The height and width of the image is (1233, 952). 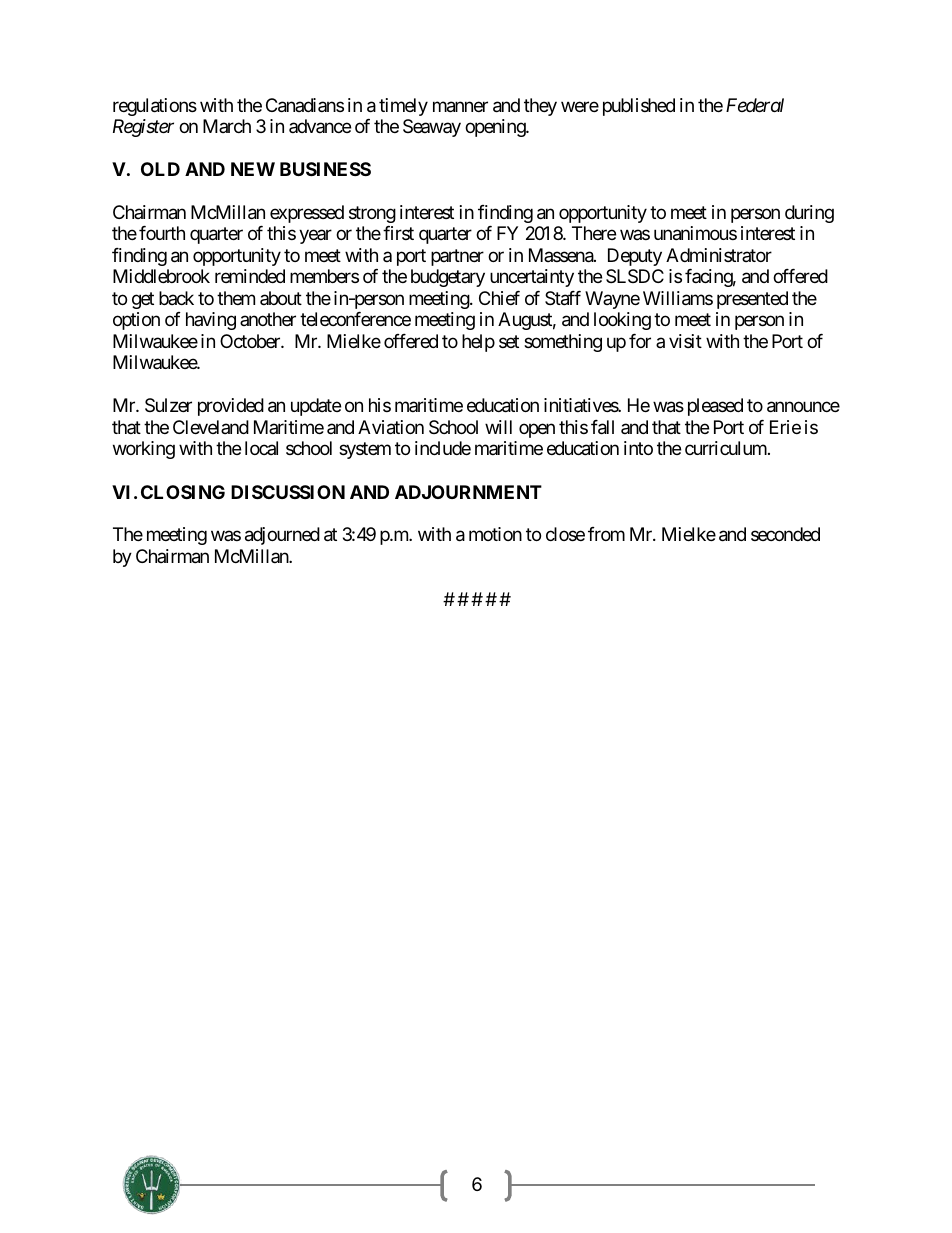 I want to click on reminded, so click(x=250, y=276).
